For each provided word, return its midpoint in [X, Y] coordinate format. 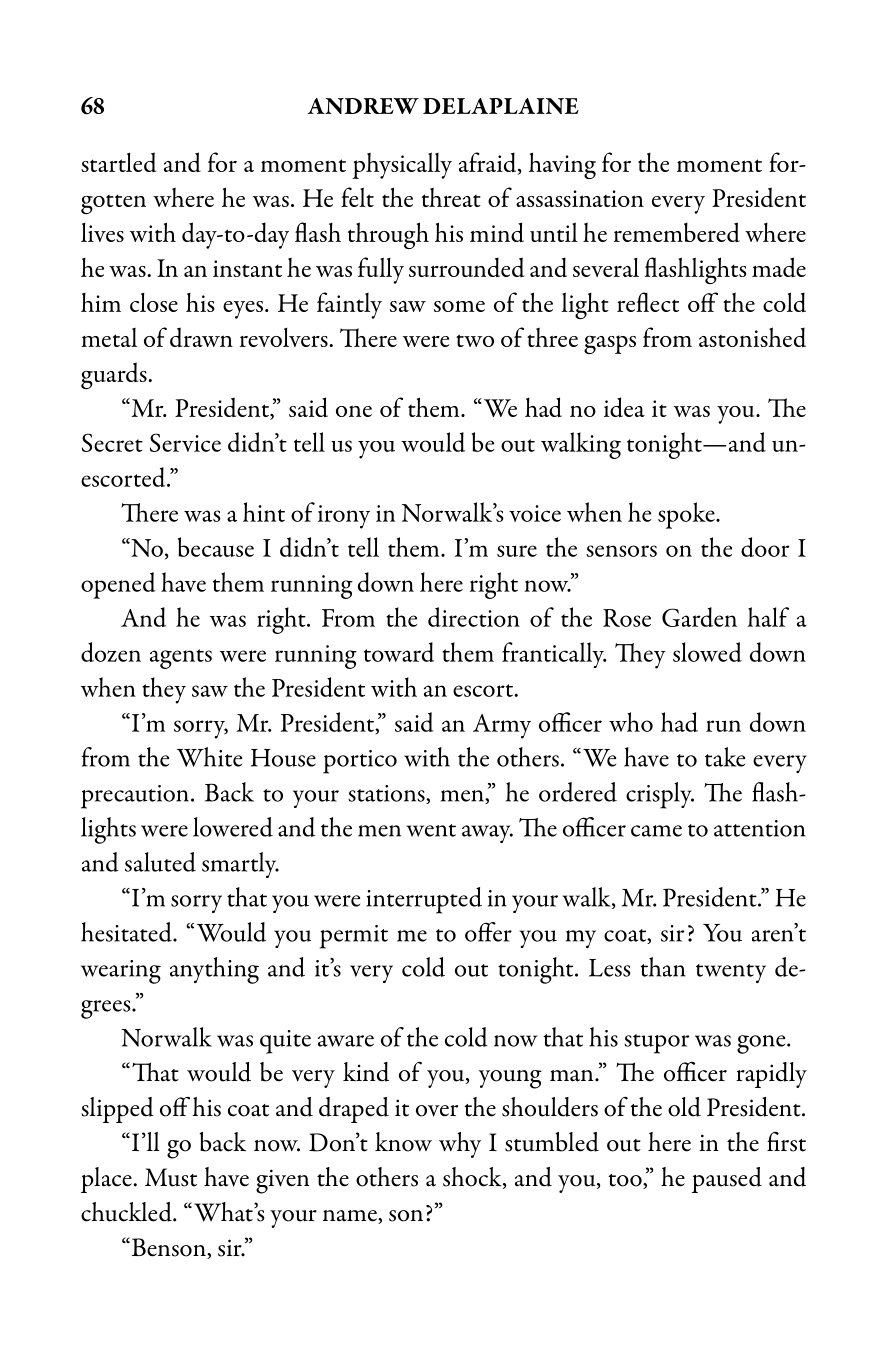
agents [181, 659]
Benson [168, 1248]
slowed [707, 652]
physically [402, 165]
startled [118, 162]
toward [399, 652]
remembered [677, 232]
